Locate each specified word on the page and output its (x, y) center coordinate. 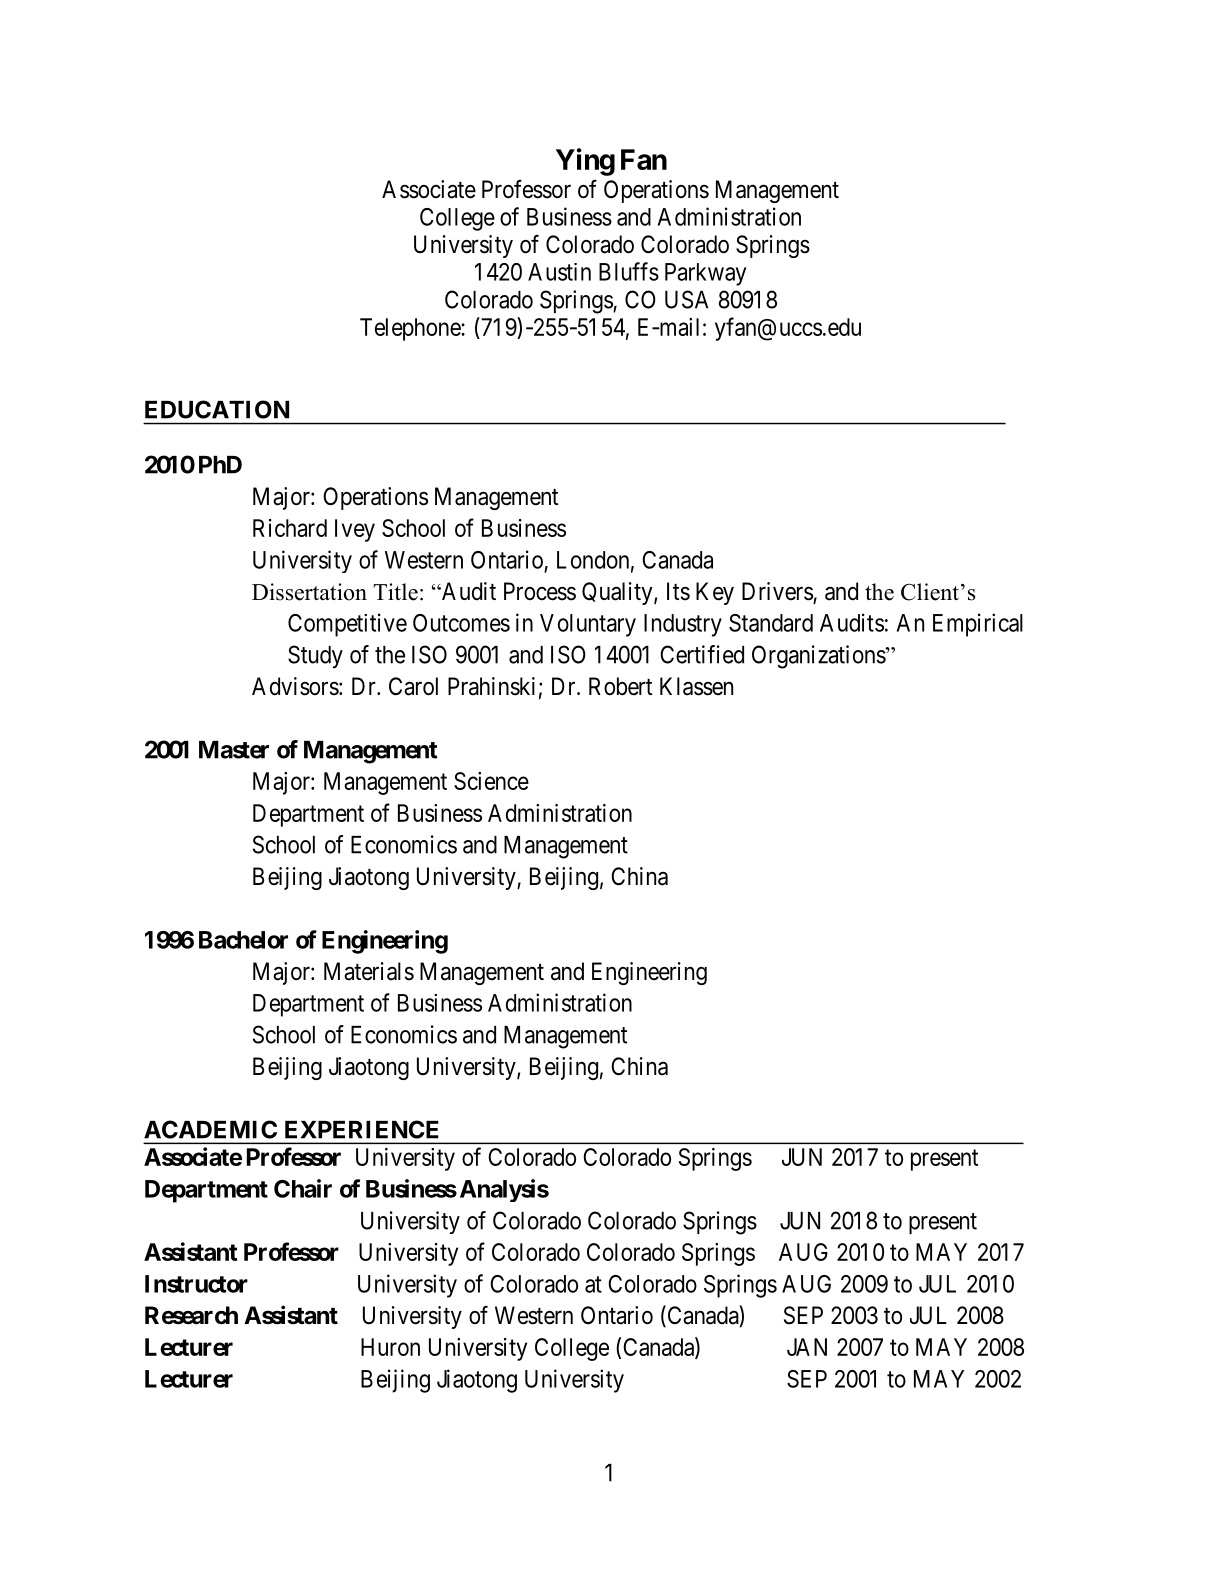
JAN (807, 1347)
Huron (390, 1347)
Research (191, 1315)
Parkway (705, 274)
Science (491, 781)
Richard (290, 528)
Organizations (819, 657)
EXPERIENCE (362, 1129)
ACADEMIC (210, 1129)
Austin (559, 272)
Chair (303, 1188)
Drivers (777, 591)
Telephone (411, 329)
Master (234, 750)
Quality (618, 593)
